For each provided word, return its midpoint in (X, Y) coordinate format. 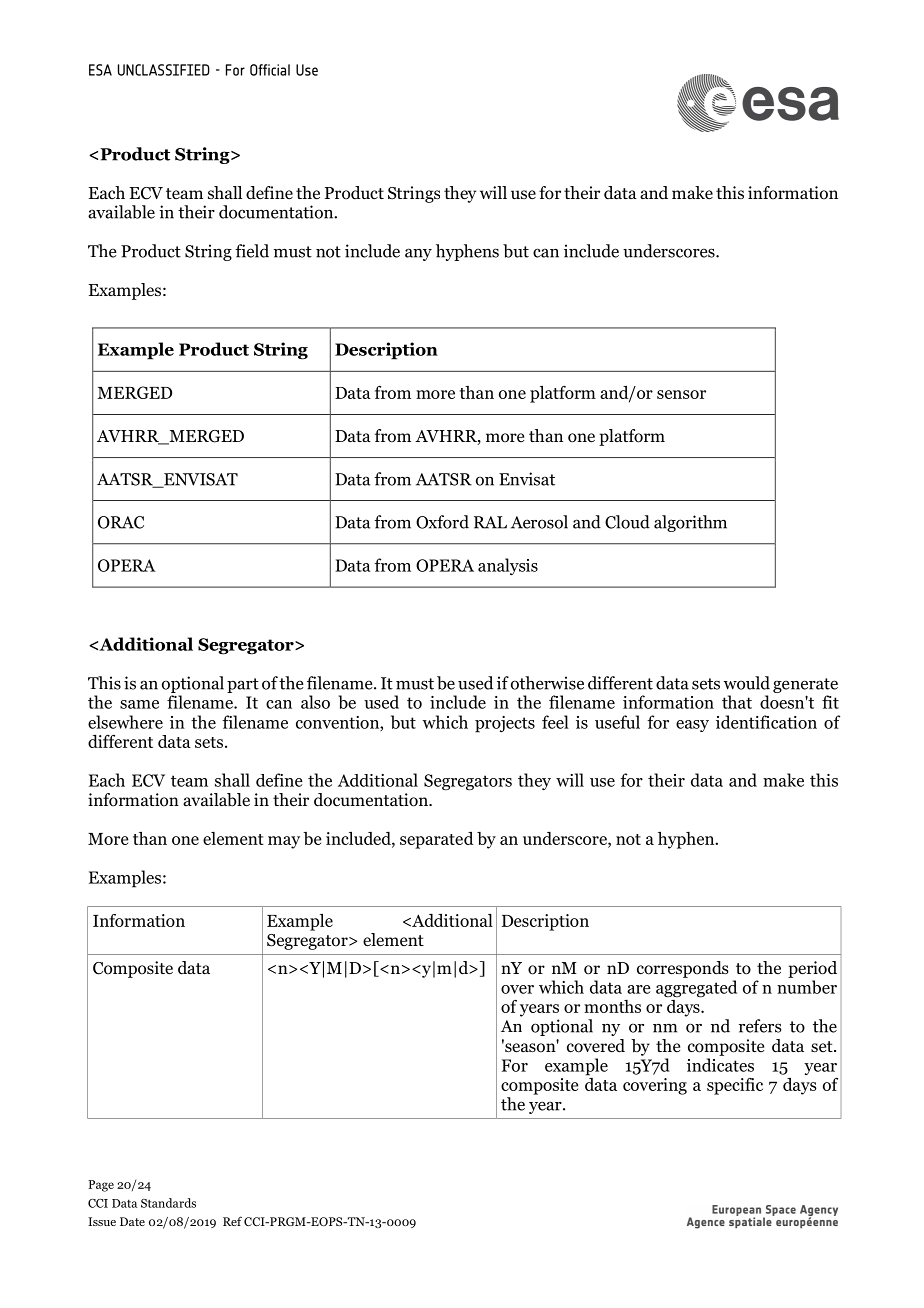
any (418, 254)
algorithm (690, 523)
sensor (681, 394)
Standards (168, 1203)
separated (437, 840)
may (284, 842)
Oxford (442, 522)
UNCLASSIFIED (164, 70)
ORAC (121, 522)
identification (766, 722)
